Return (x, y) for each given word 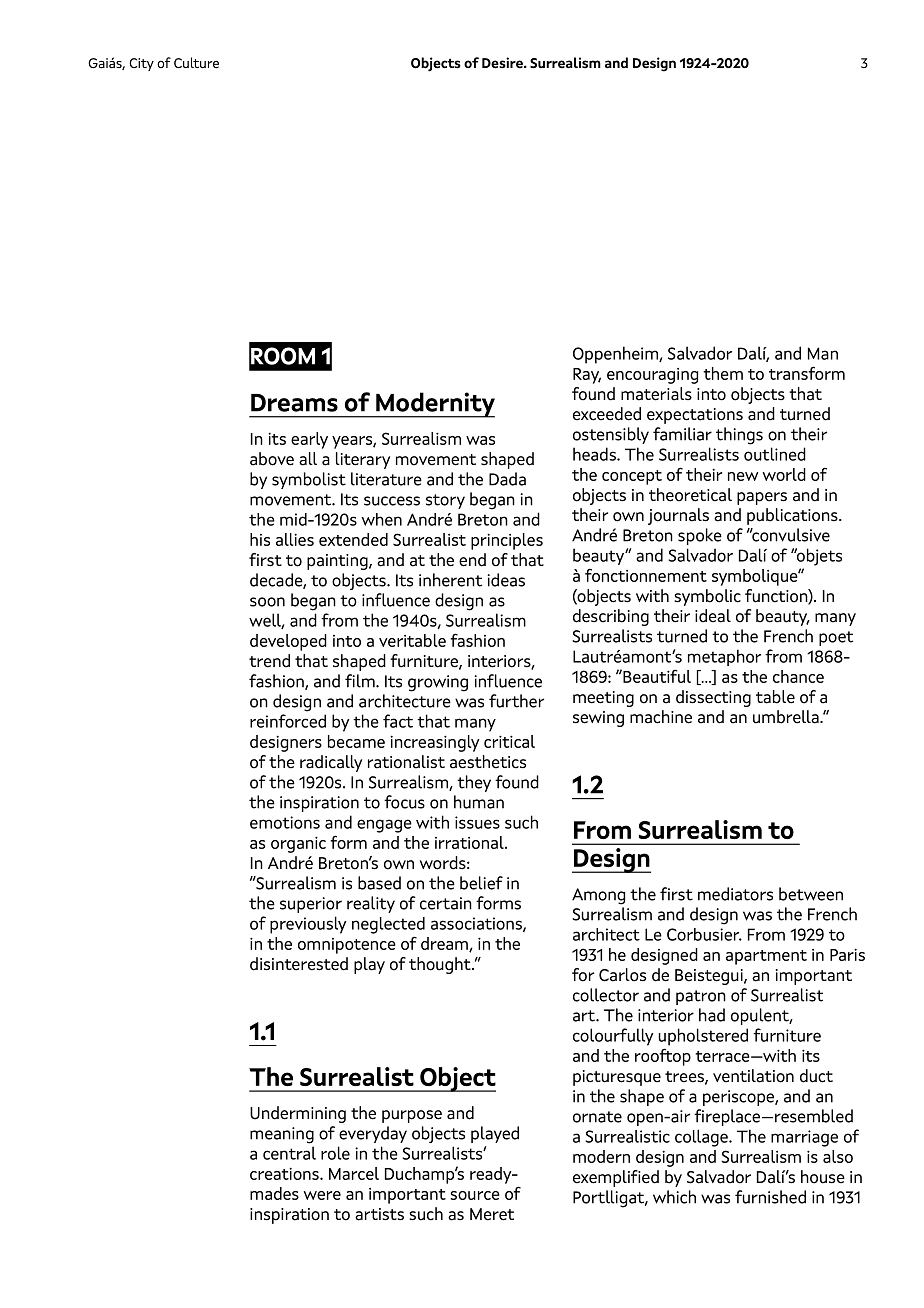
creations (285, 1173)
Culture (196, 63)
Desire (503, 63)
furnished (770, 1197)
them (723, 373)
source (475, 1195)
